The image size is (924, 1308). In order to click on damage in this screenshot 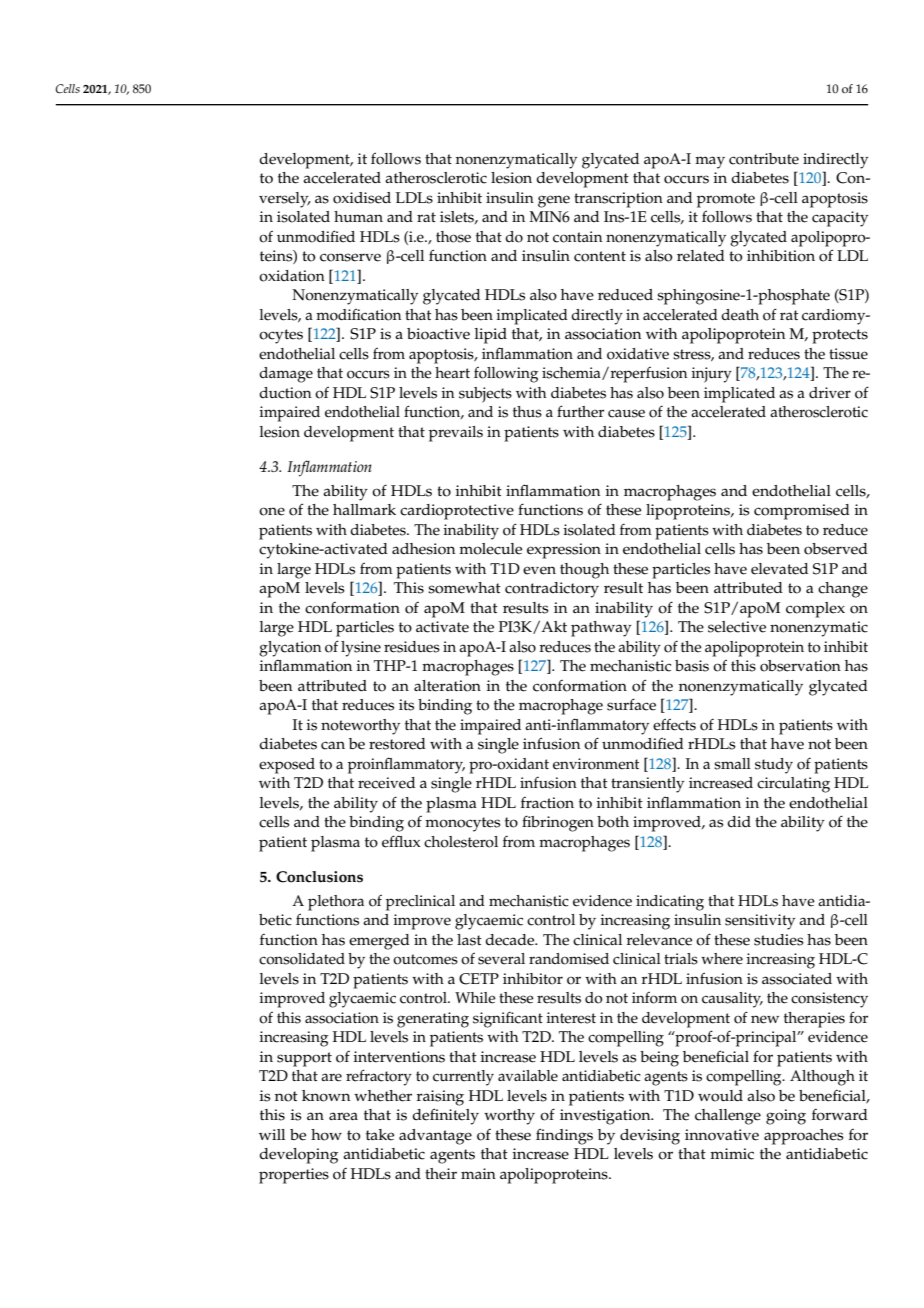, I will do `click(286, 375)`.
